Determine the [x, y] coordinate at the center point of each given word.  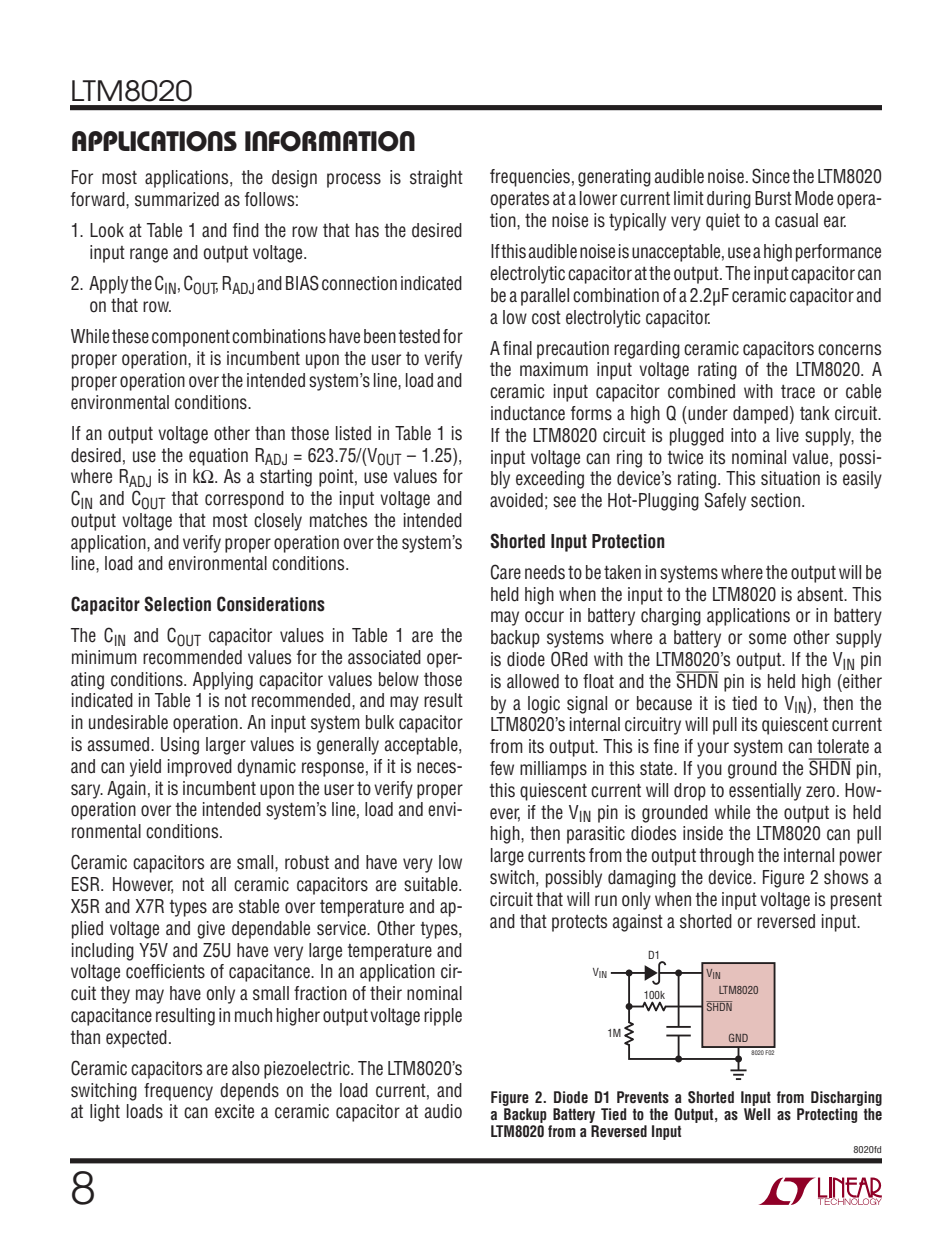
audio [443, 1111]
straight [436, 179]
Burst [773, 198]
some [767, 639]
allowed [533, 681]
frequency [178, 1092]
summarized [177, 199]
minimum [104, 657]
